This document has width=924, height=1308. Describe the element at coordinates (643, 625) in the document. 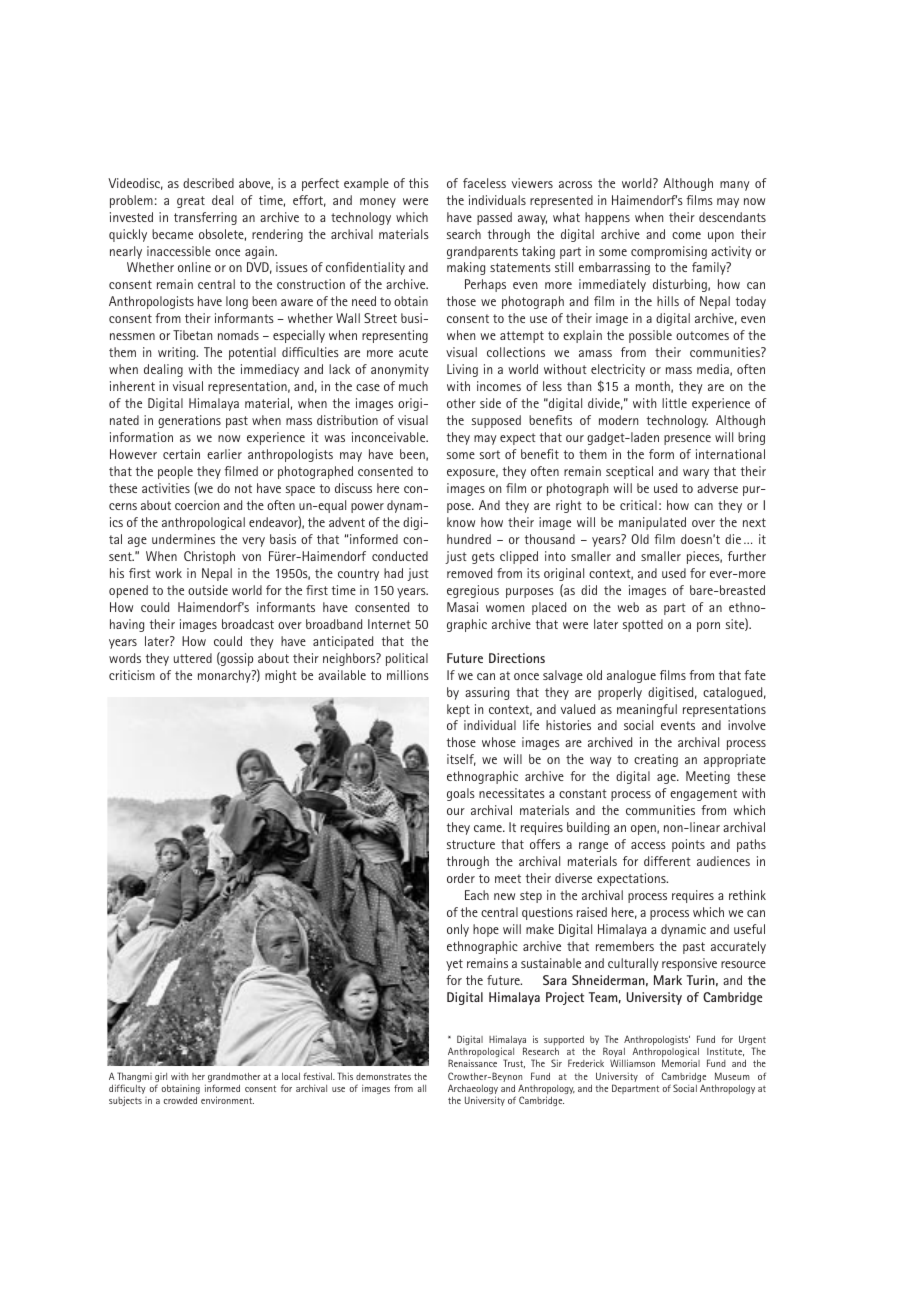

I see `spotted` at that location.
